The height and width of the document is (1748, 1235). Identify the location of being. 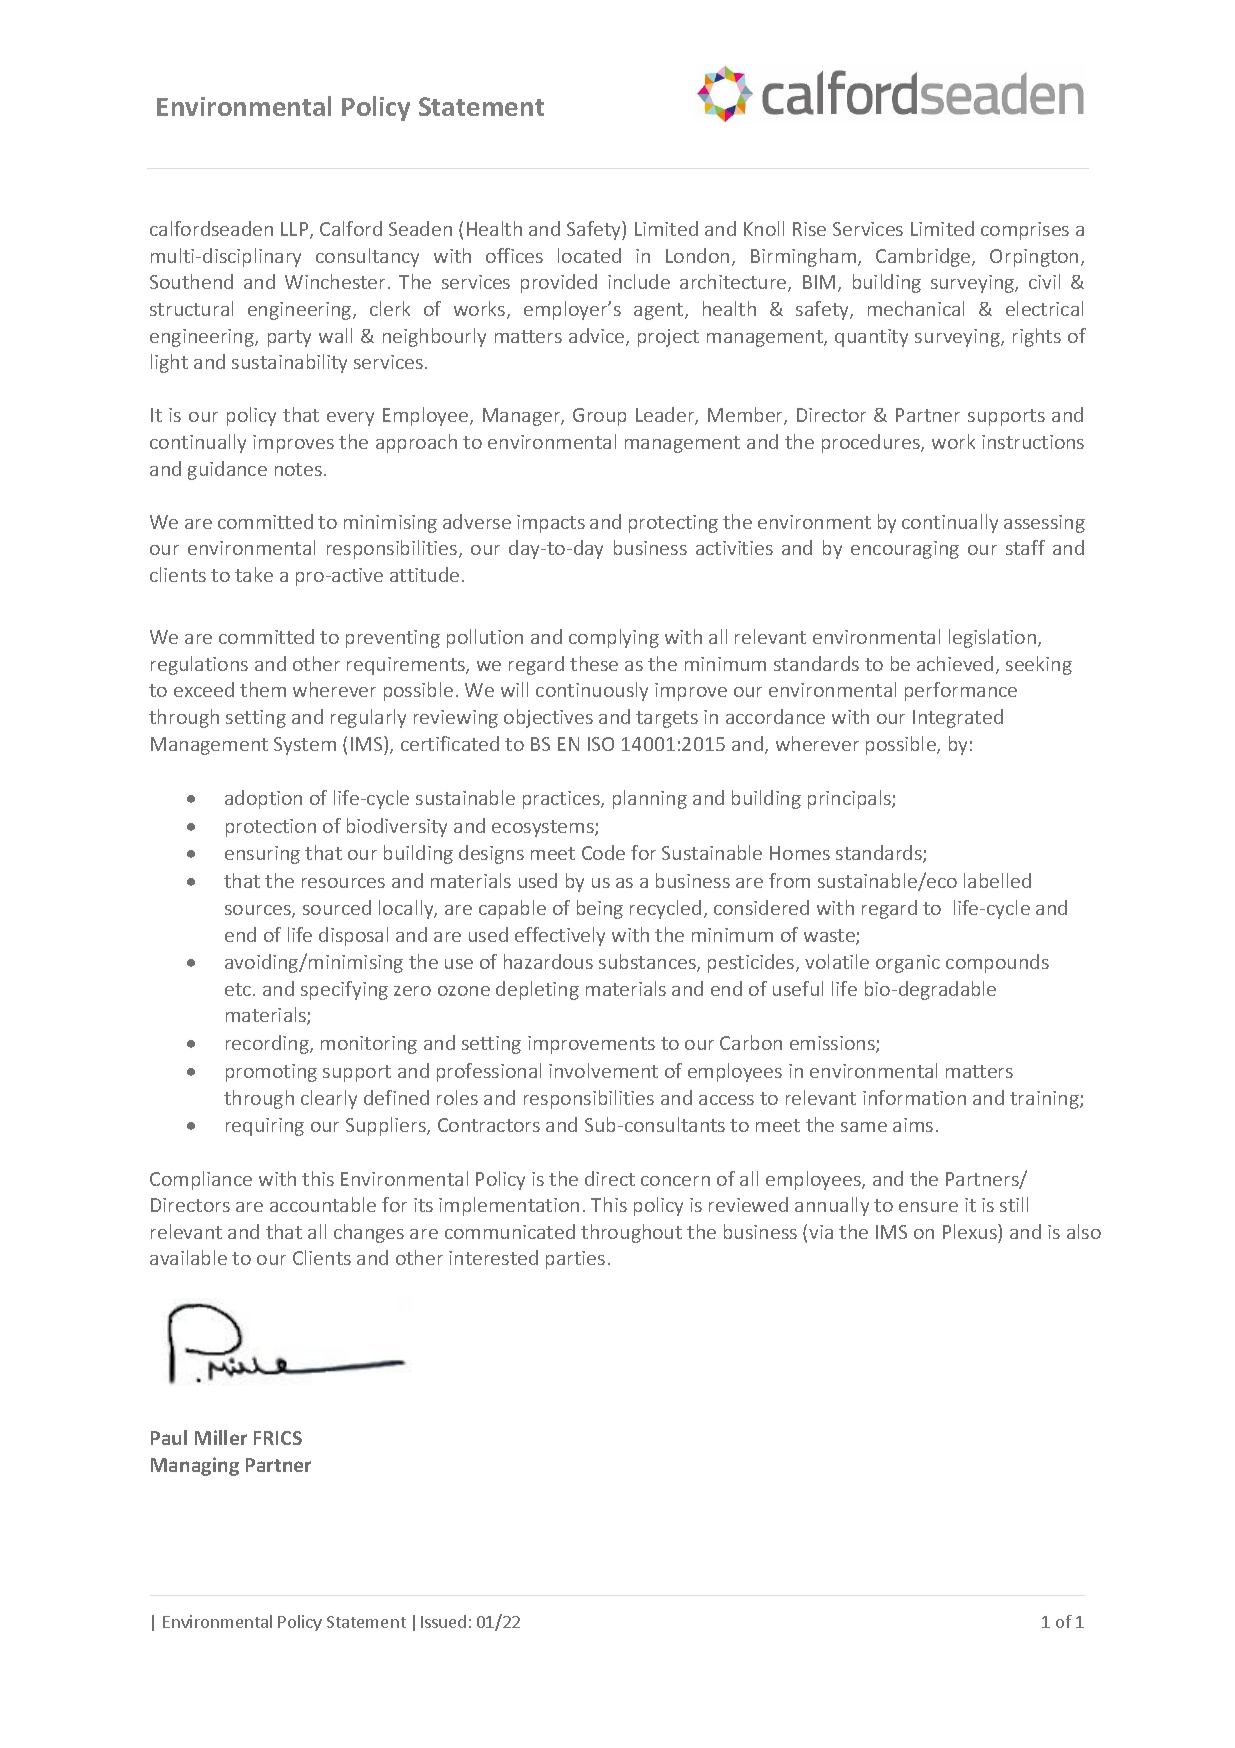
(600, 909).
